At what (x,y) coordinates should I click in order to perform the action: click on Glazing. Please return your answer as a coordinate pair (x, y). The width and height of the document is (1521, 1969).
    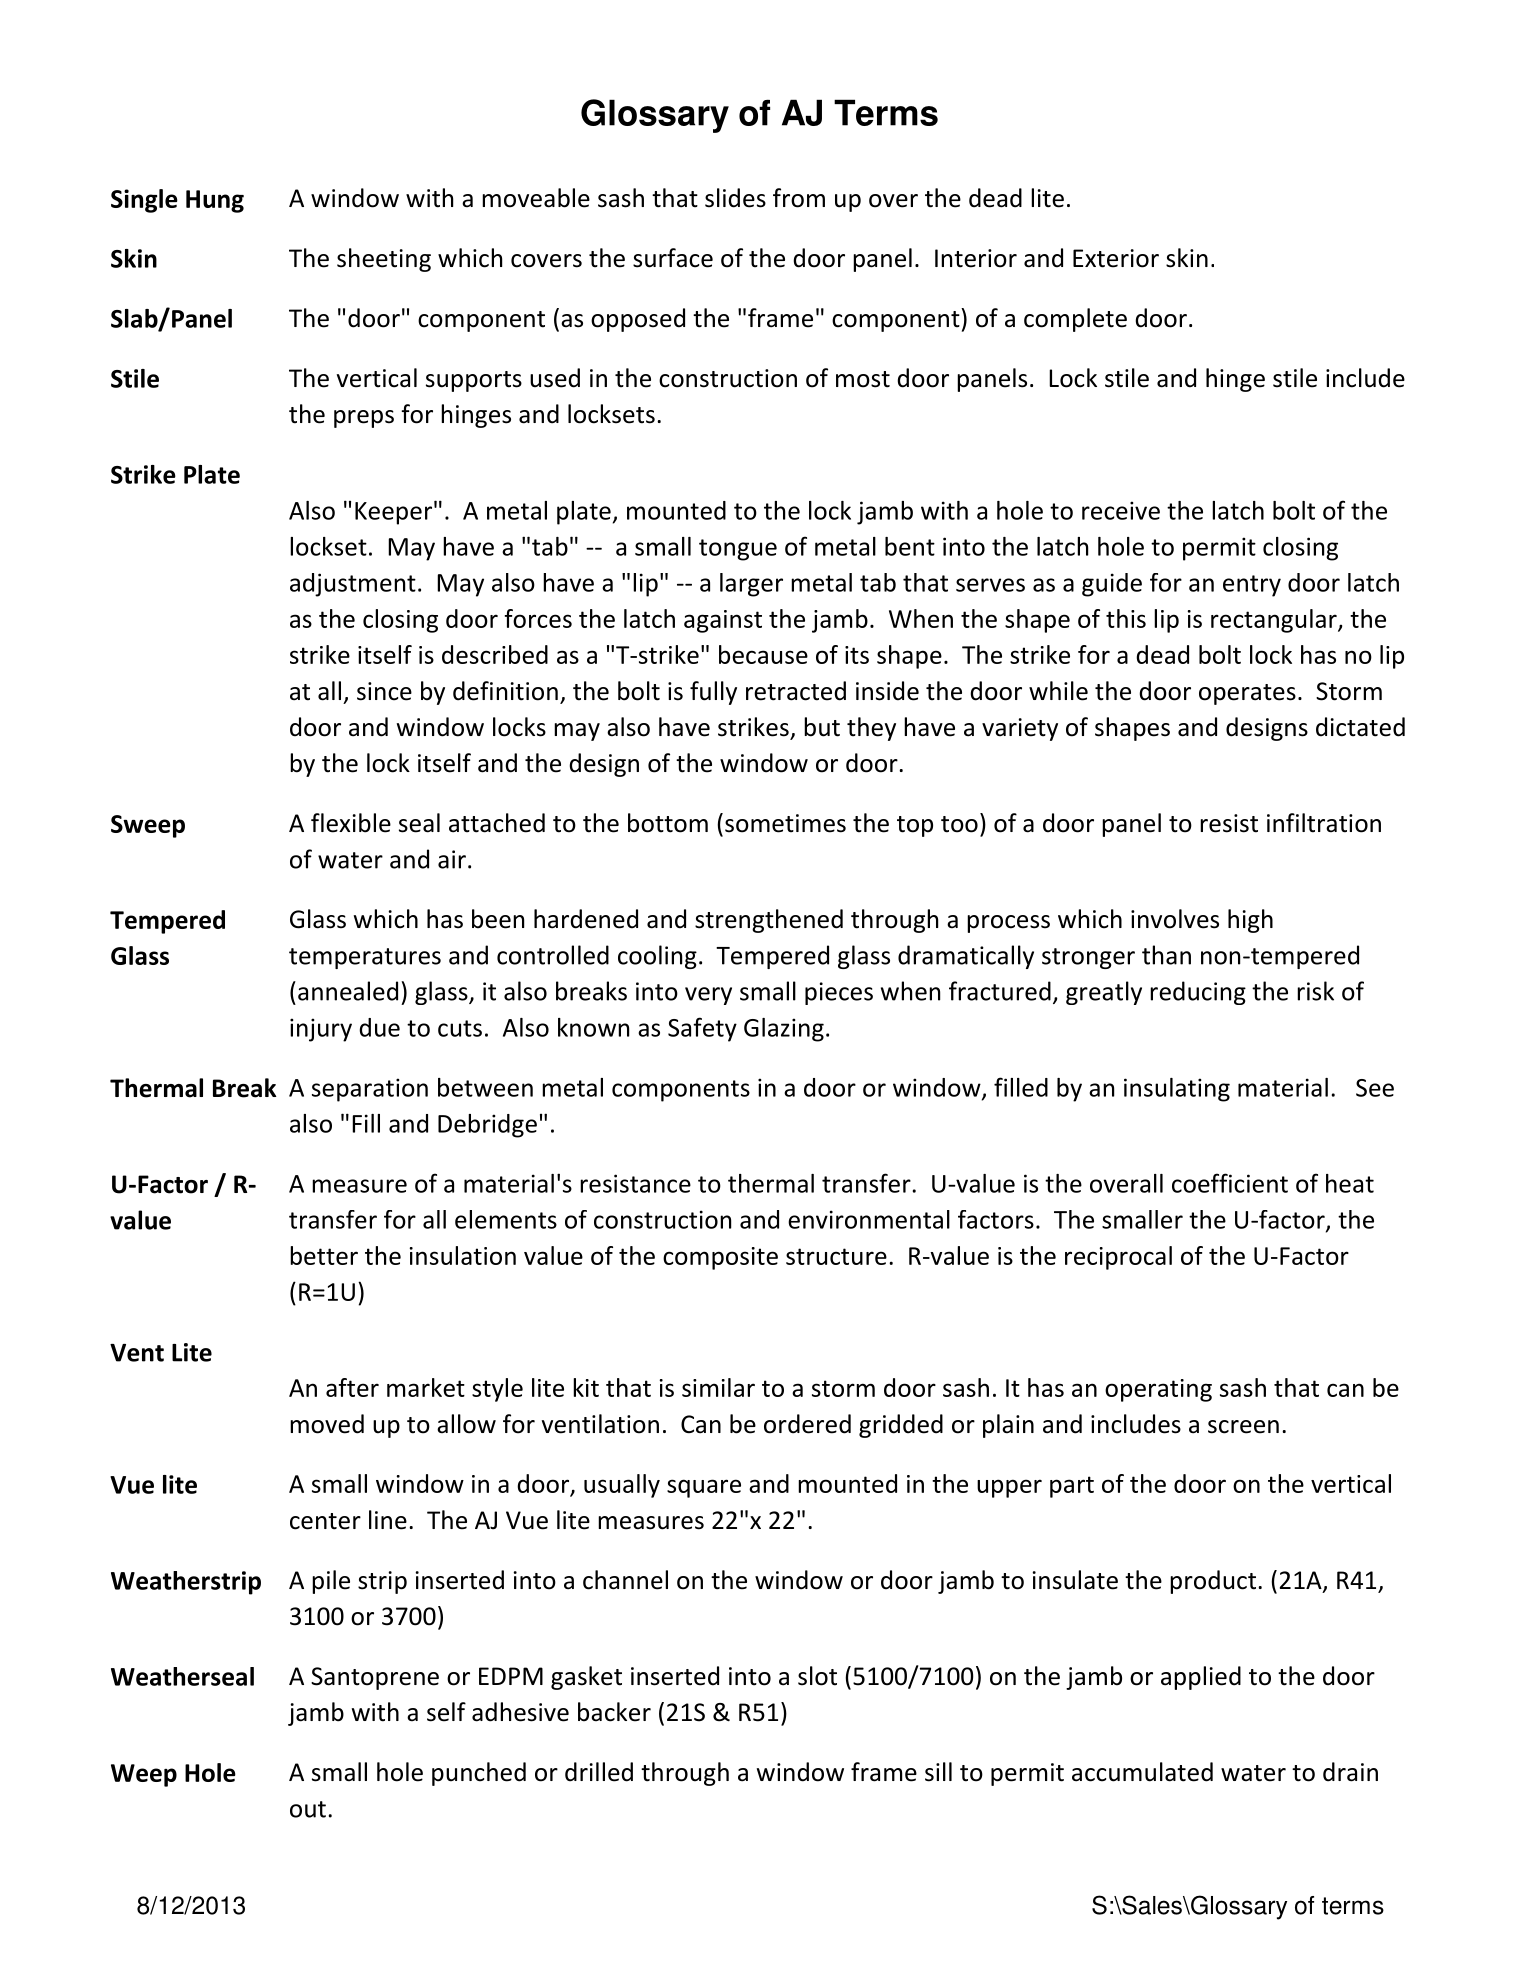
    Looking at the image, I should click on (784, 1030).
